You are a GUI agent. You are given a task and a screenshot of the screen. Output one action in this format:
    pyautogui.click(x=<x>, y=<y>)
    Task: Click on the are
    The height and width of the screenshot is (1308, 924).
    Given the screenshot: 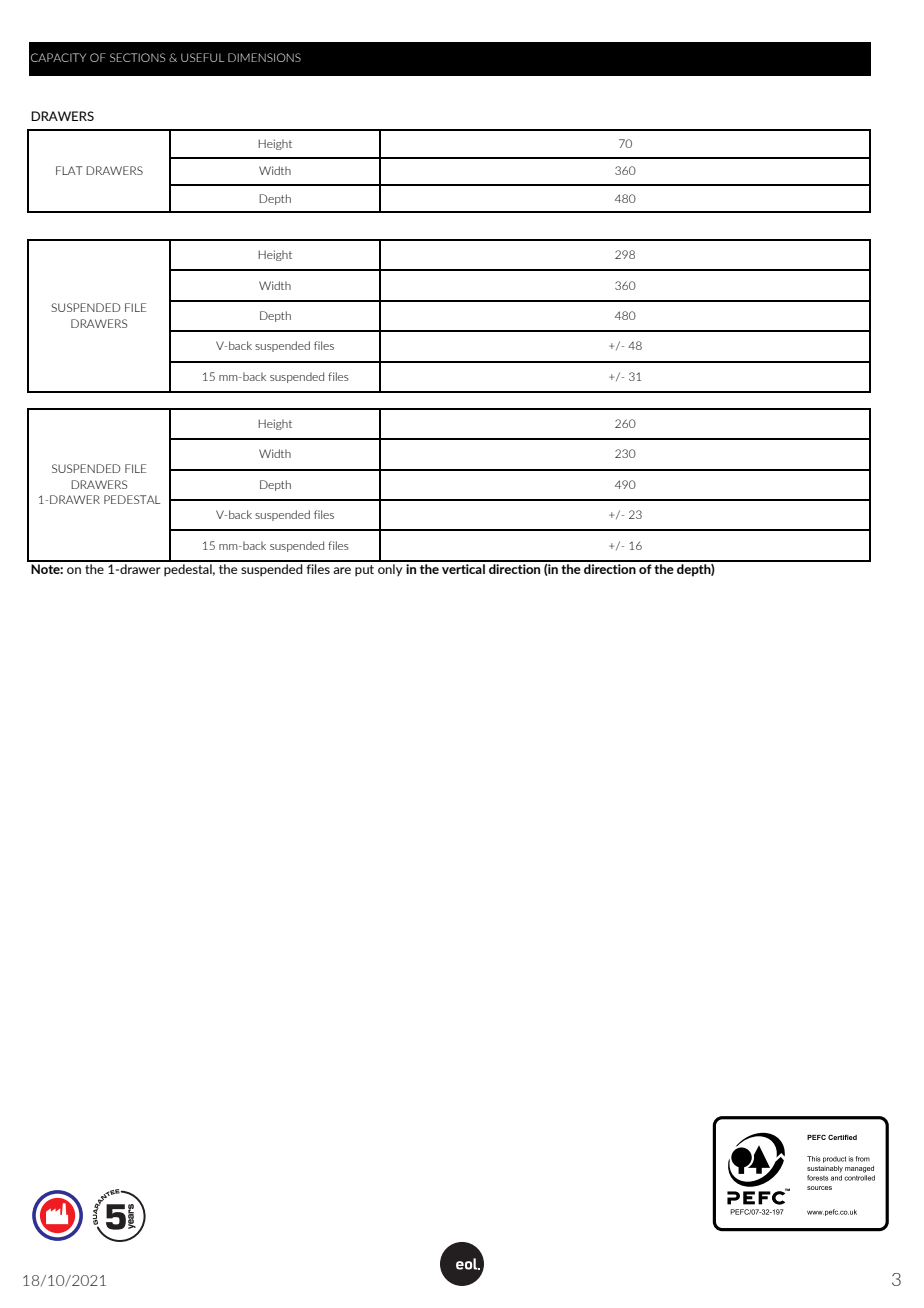 What is the action you would take?
    pyautogui.click(x=342, y=570)
